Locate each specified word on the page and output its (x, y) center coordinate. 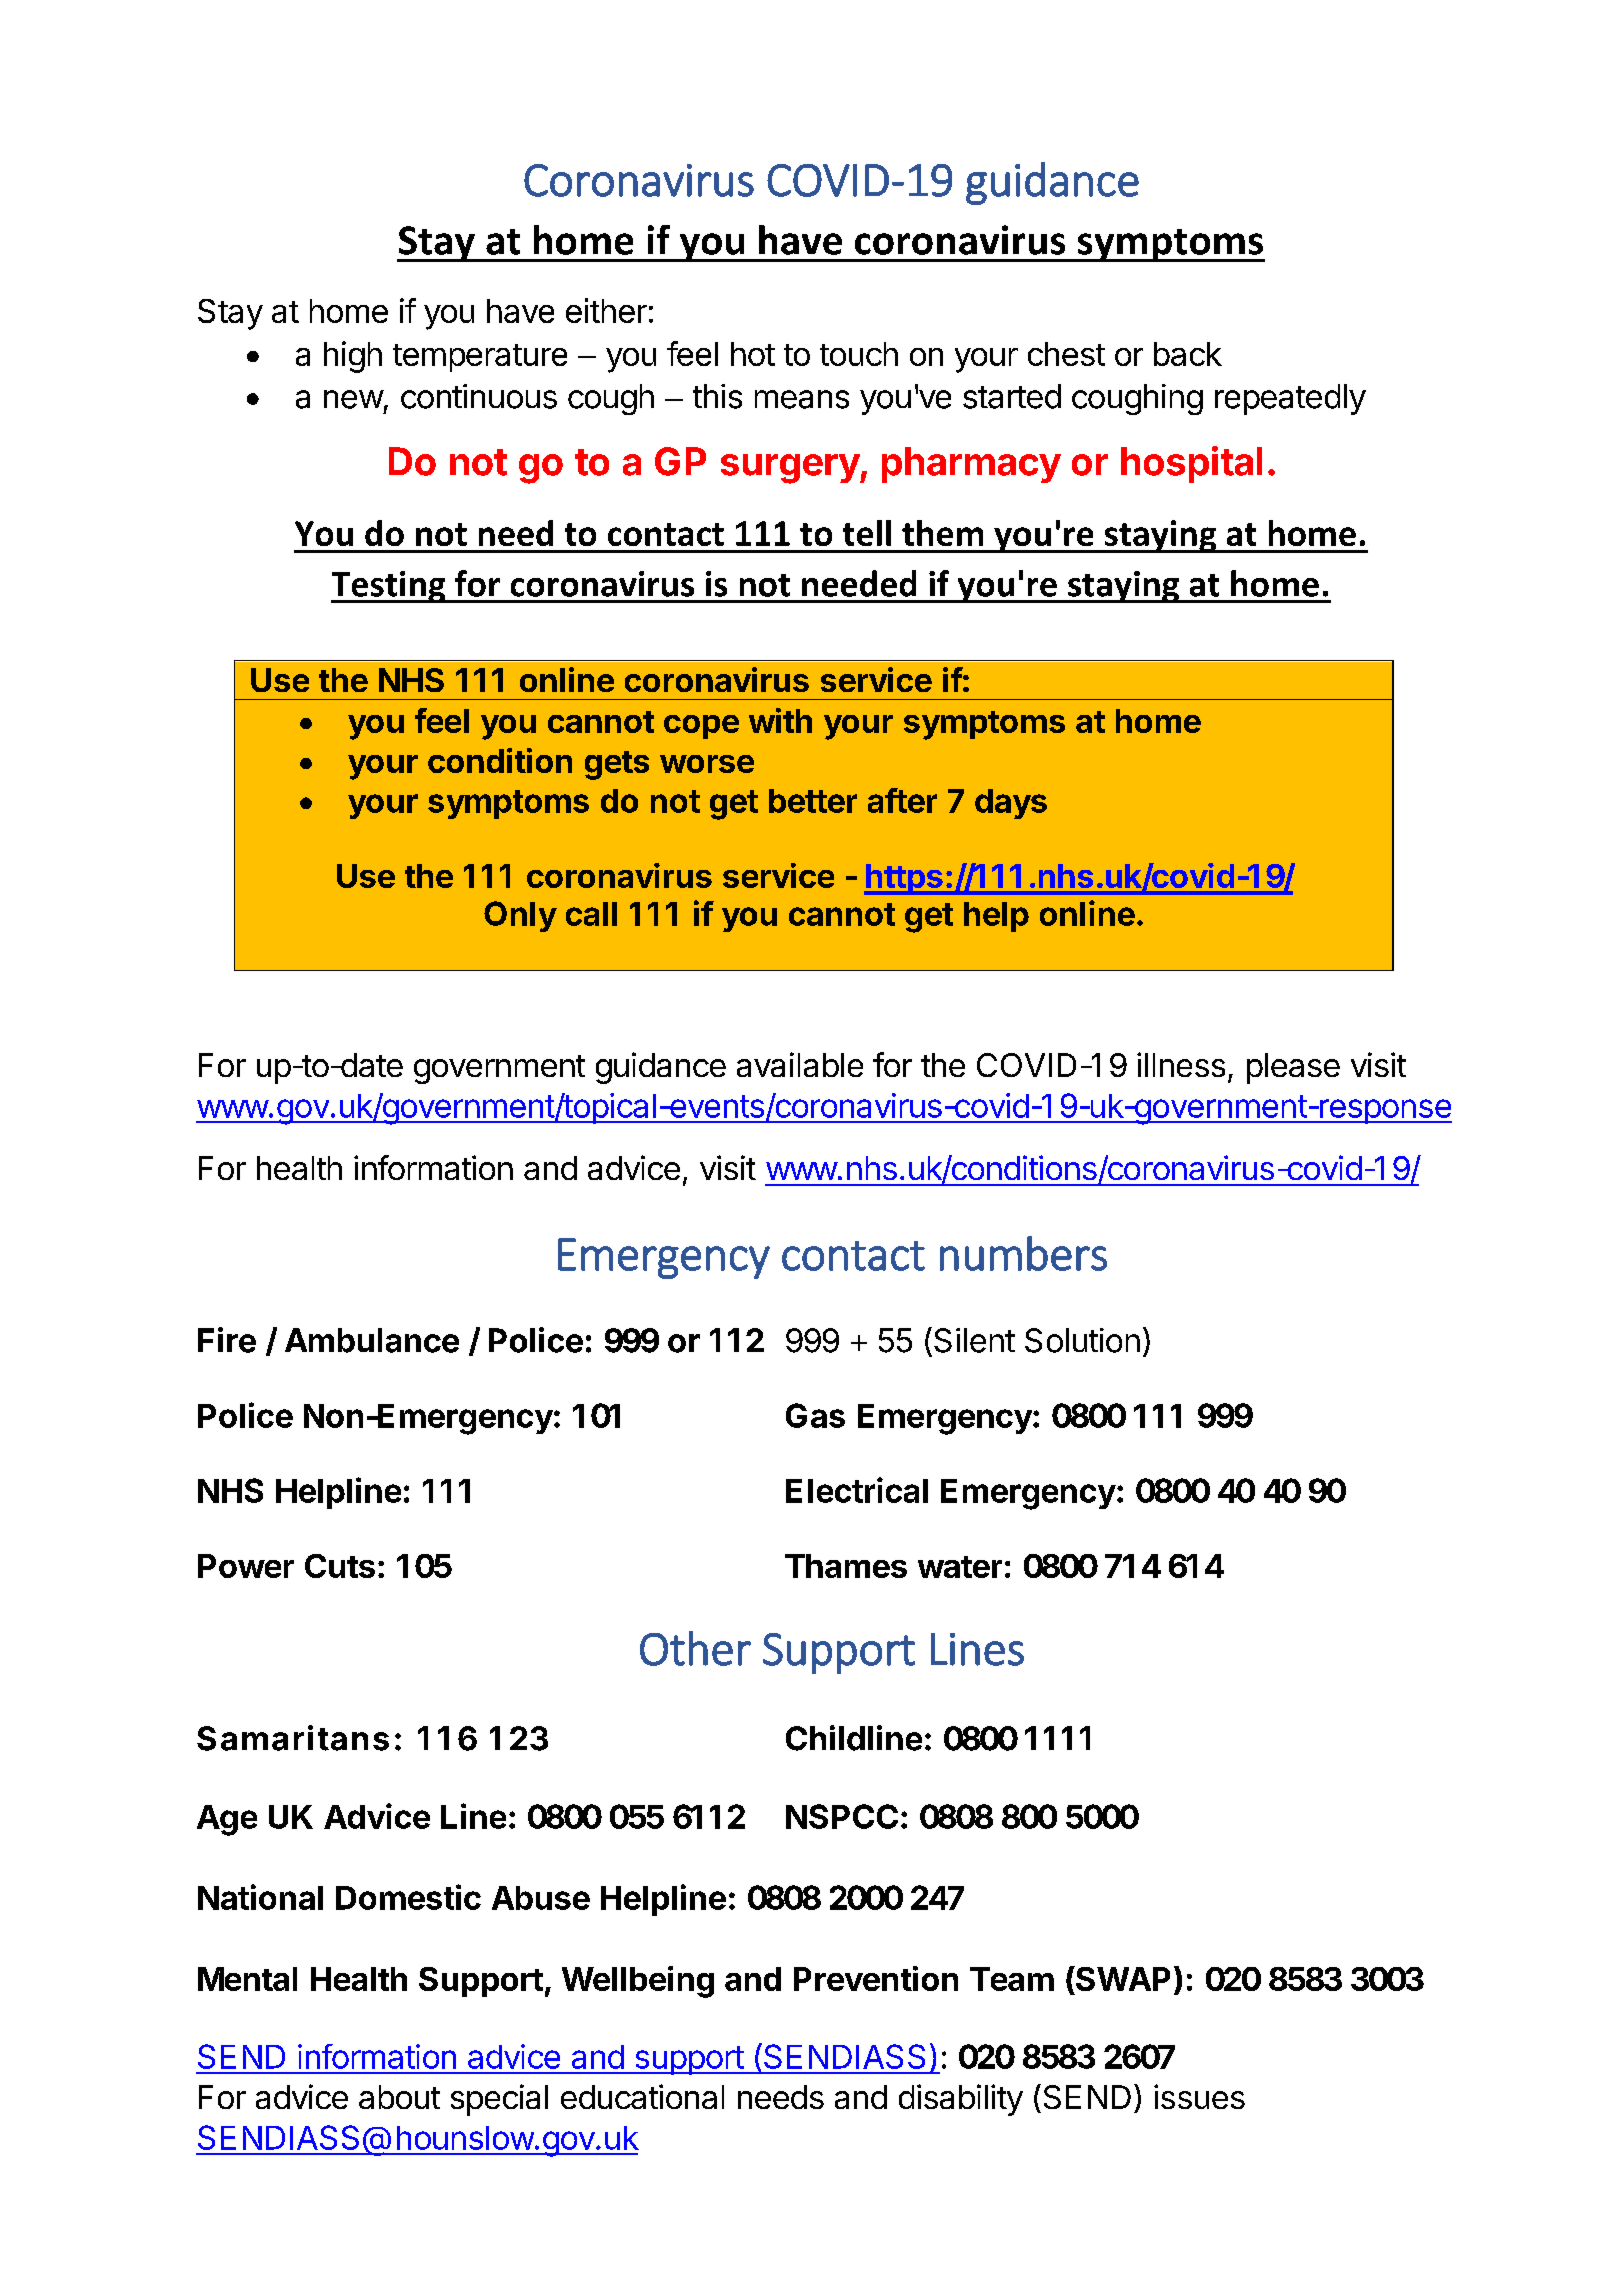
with (780, 720)
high (353, 357)
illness (1181, 1064)
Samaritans (293, 1738)
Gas (815, 1415)
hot (753, 354)
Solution (1082, 1340)
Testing (389, 587)
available (800, 1064)
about (399, 2097)
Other (695, 1648)
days (1011, 804)
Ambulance (372, 1340)
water (960, 1567)
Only (520, 916)
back (1188, 354)
